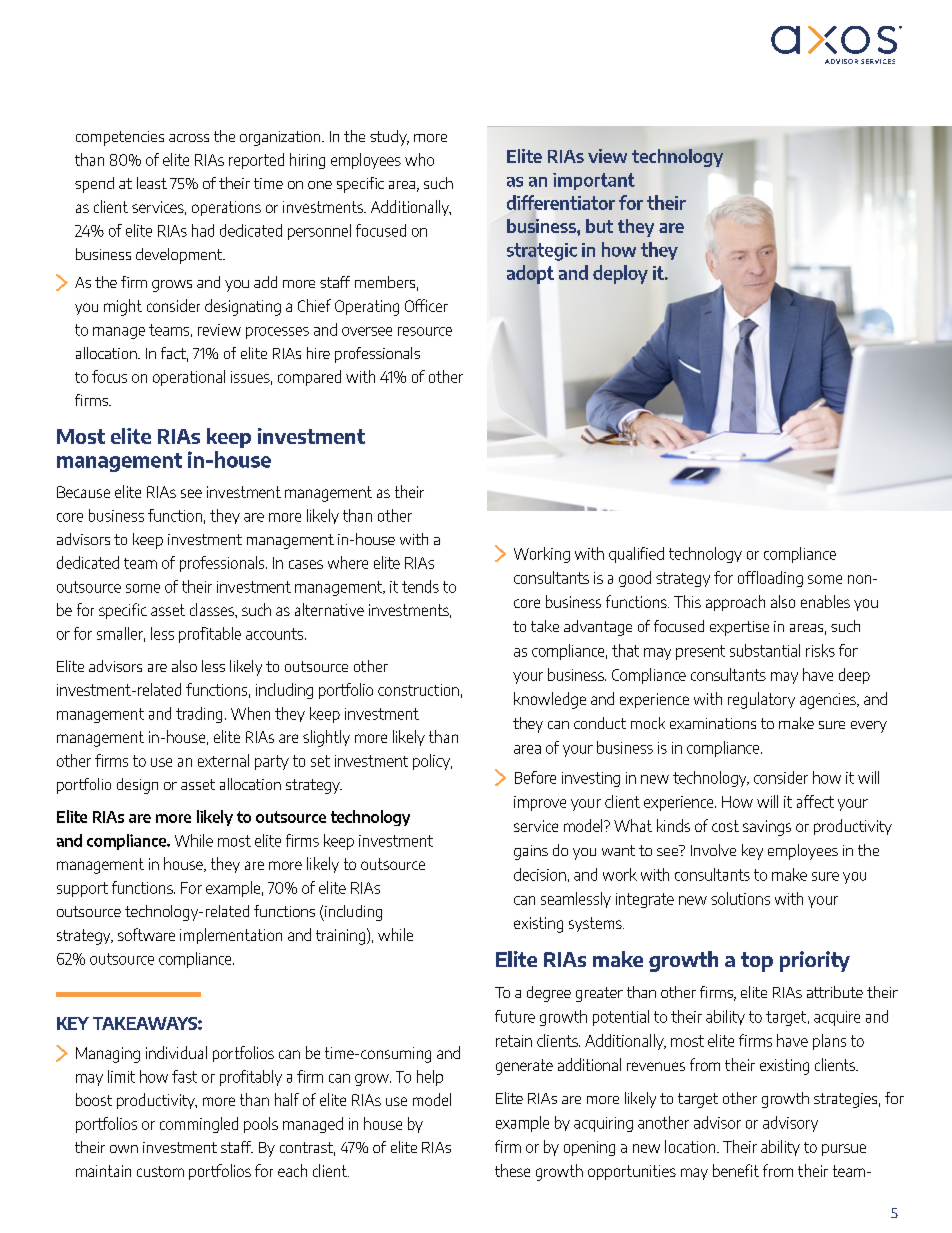 The image size is (952, 1233). I want to click on construction, so click(418, 690).
